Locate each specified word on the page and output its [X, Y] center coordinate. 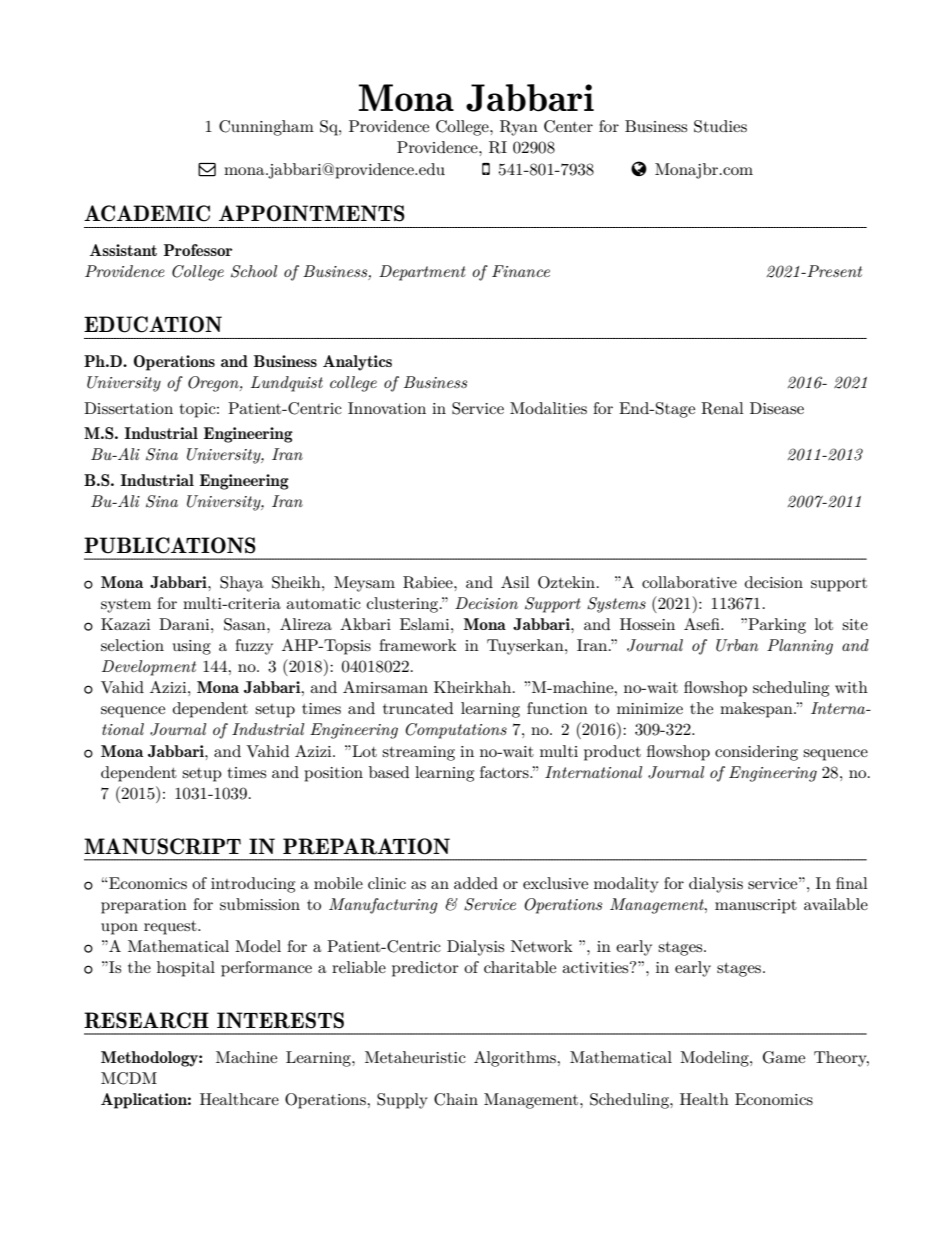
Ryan [519, 128]
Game [784, 1057]
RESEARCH [146, 1020]
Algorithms [516, 1059]
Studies [720, 126]
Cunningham [266, 128]
